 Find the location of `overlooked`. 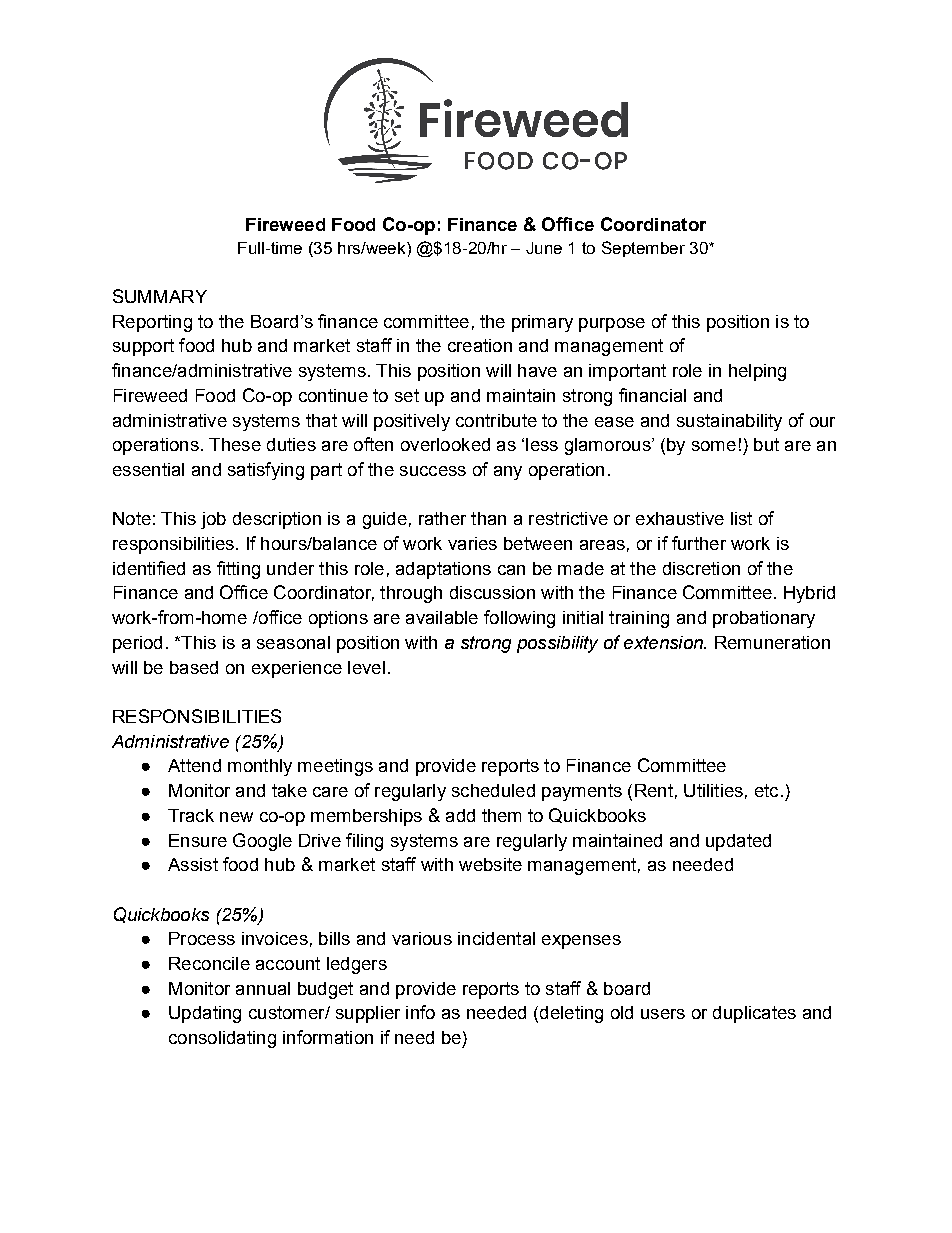

overlooked is located at coordinates (445, 444).
